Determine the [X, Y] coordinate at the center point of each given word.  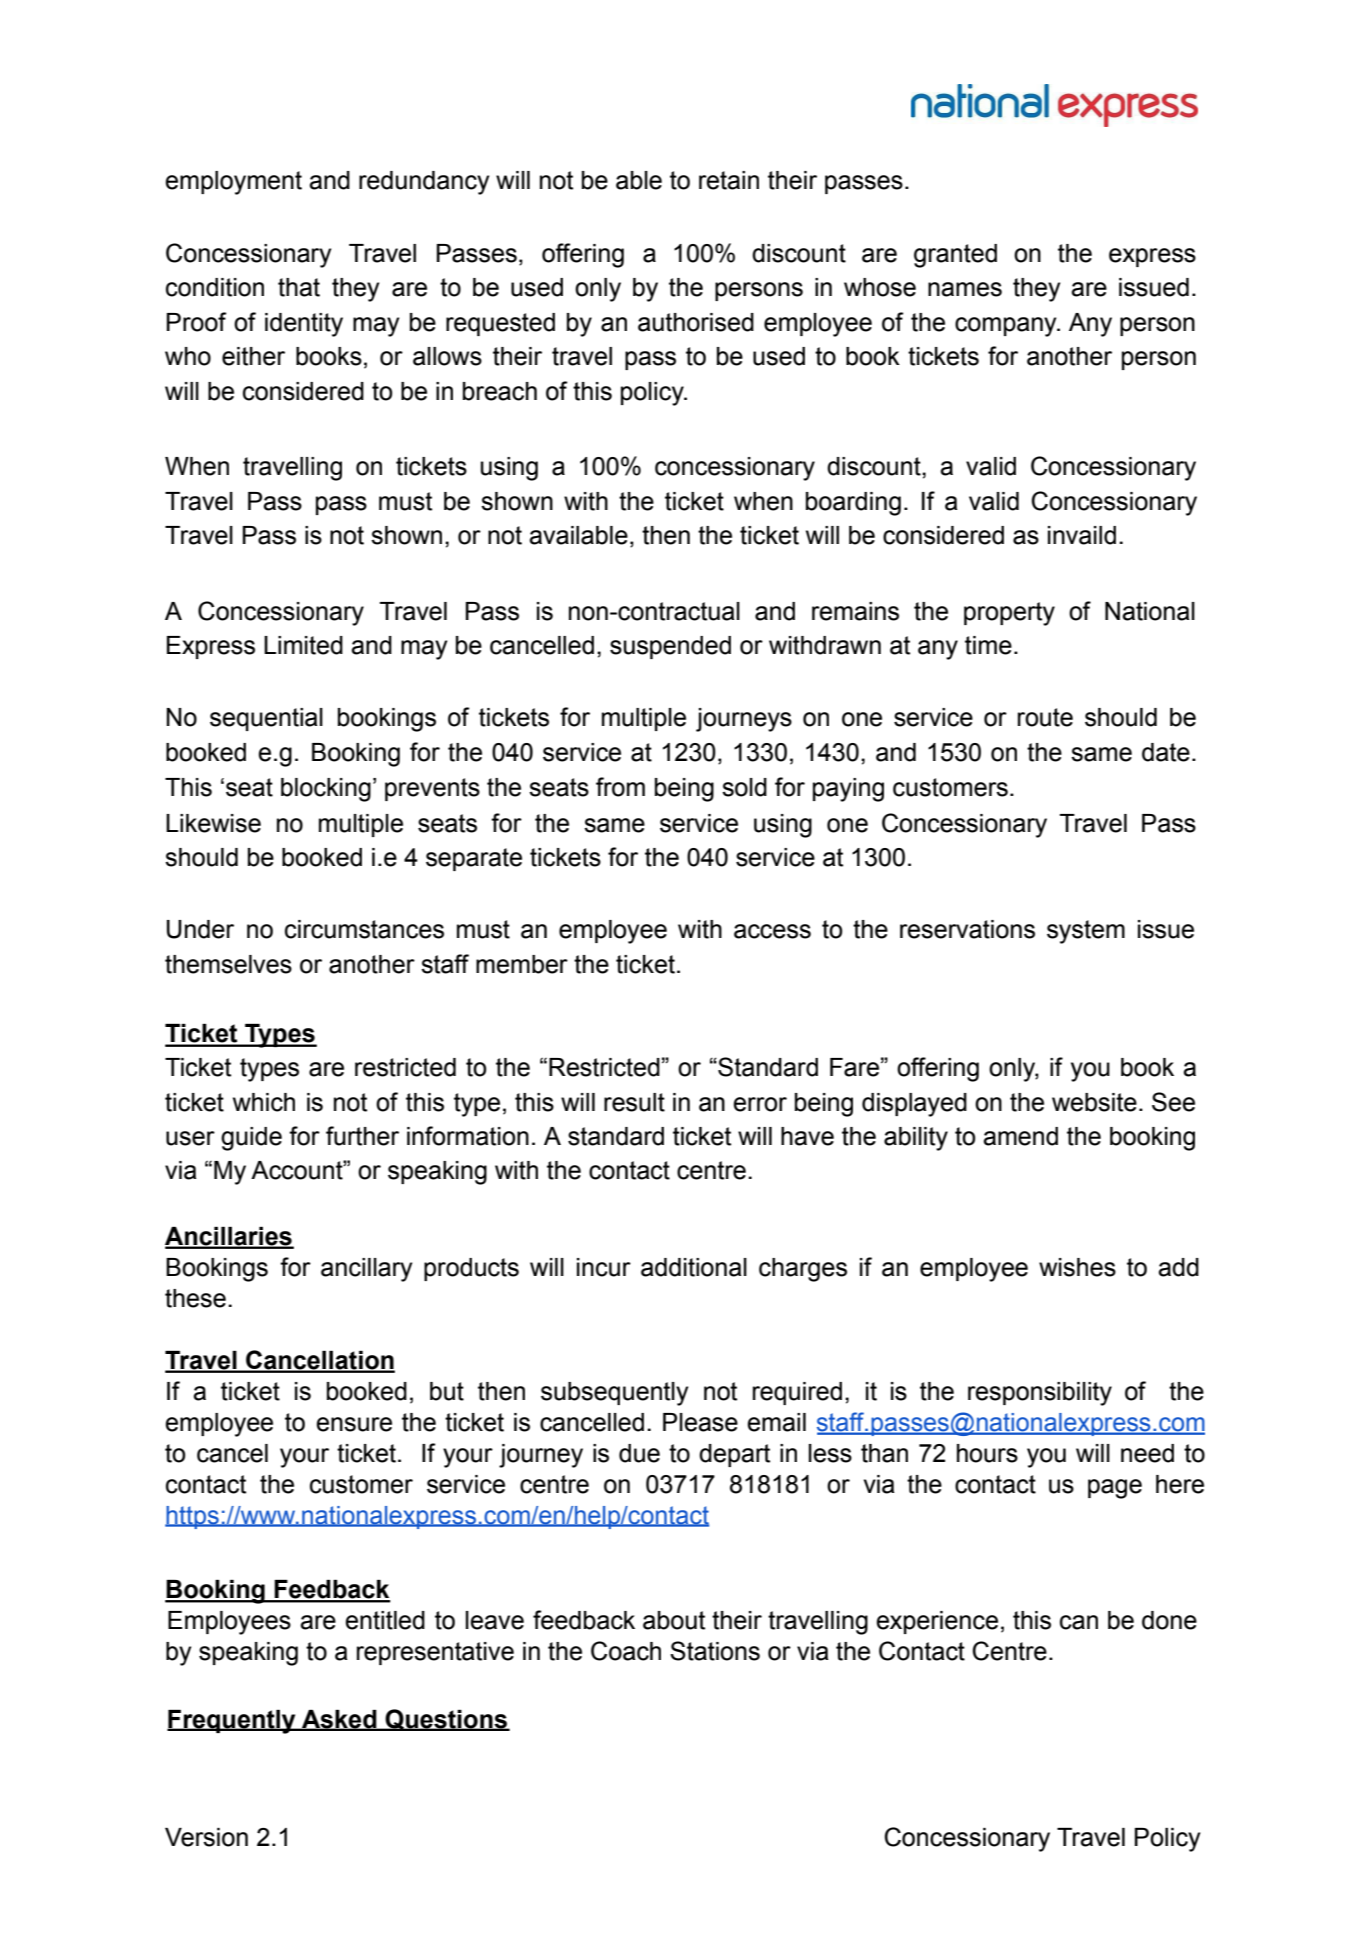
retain [729, 180]
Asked [339, 1720]
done [1169, 1620]
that [299, 287]
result [634, 1102]
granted [955, 256]
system [1086, 932]
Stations [715, 1651]
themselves [228, 964]
